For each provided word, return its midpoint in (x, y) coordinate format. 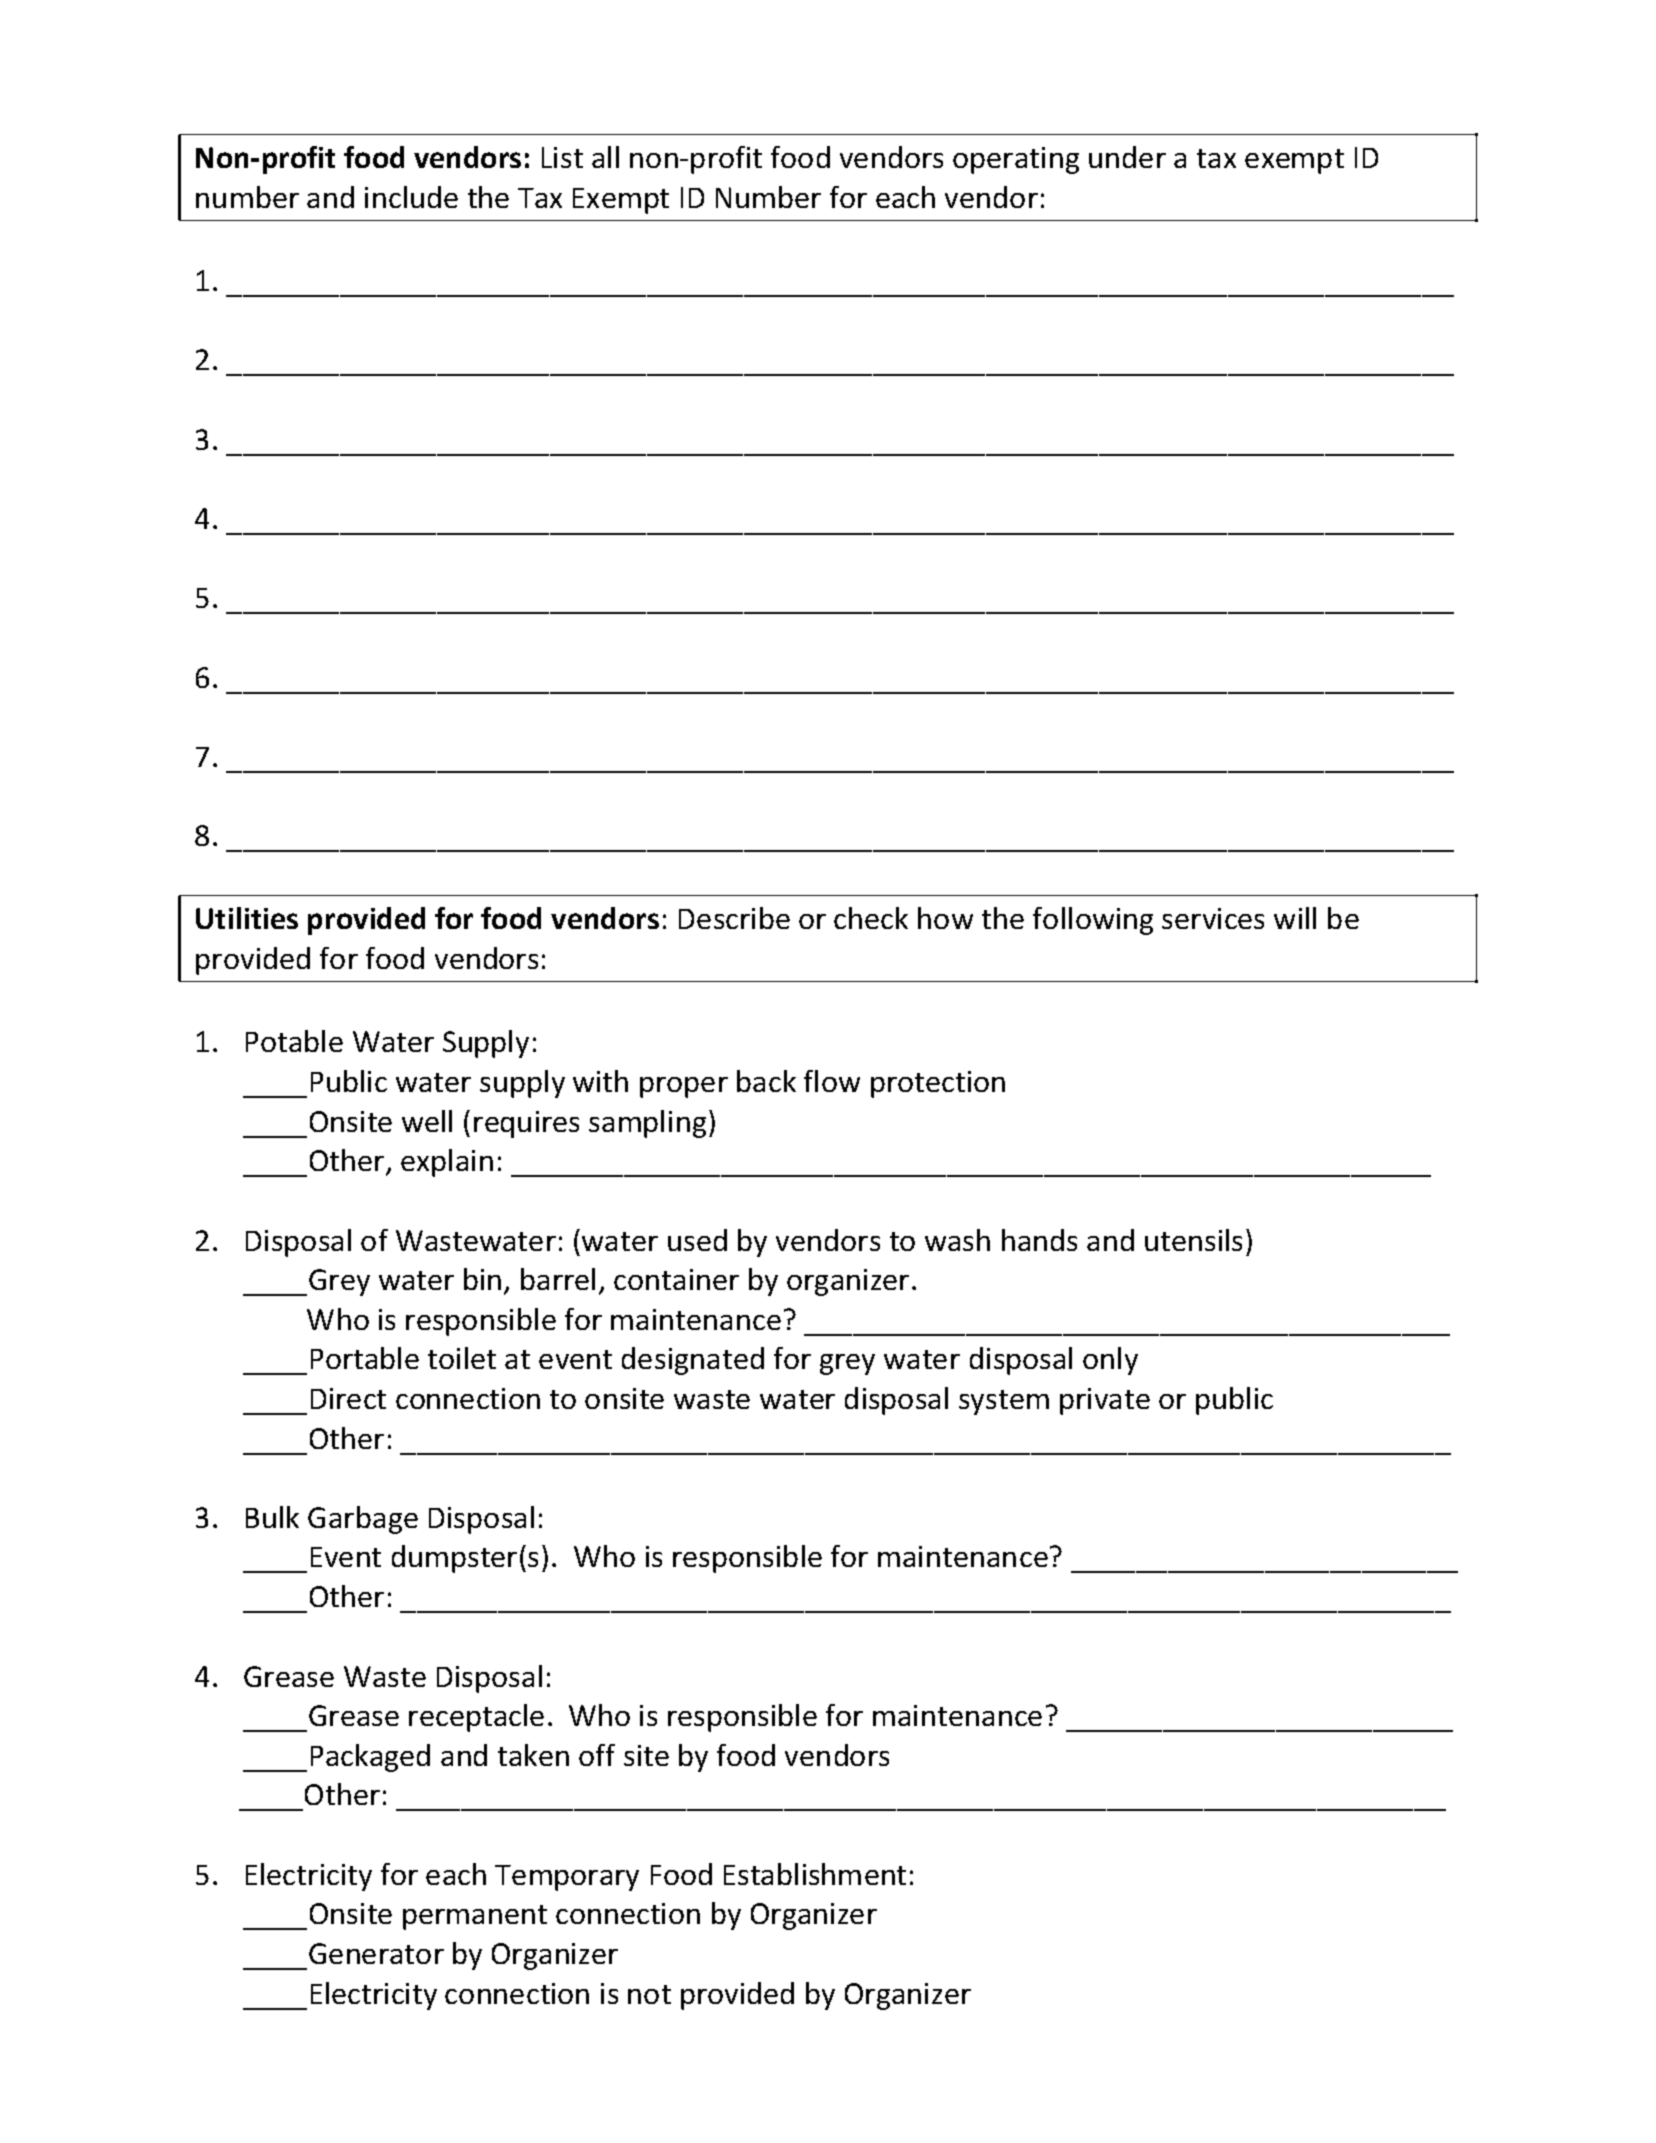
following (1093, 921)
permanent (475, 1917)
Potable (294, 1041)
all (605, 157)
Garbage (363, 1520)
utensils (1193, 1240)
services (1213, 918)
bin (482, 1279)
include (411, 197)
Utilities (247, 918)
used (697, 1240)
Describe (734, 918)
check (871, 918)
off (597, 1755)
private (1105, 1401)
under (1127, 157)
